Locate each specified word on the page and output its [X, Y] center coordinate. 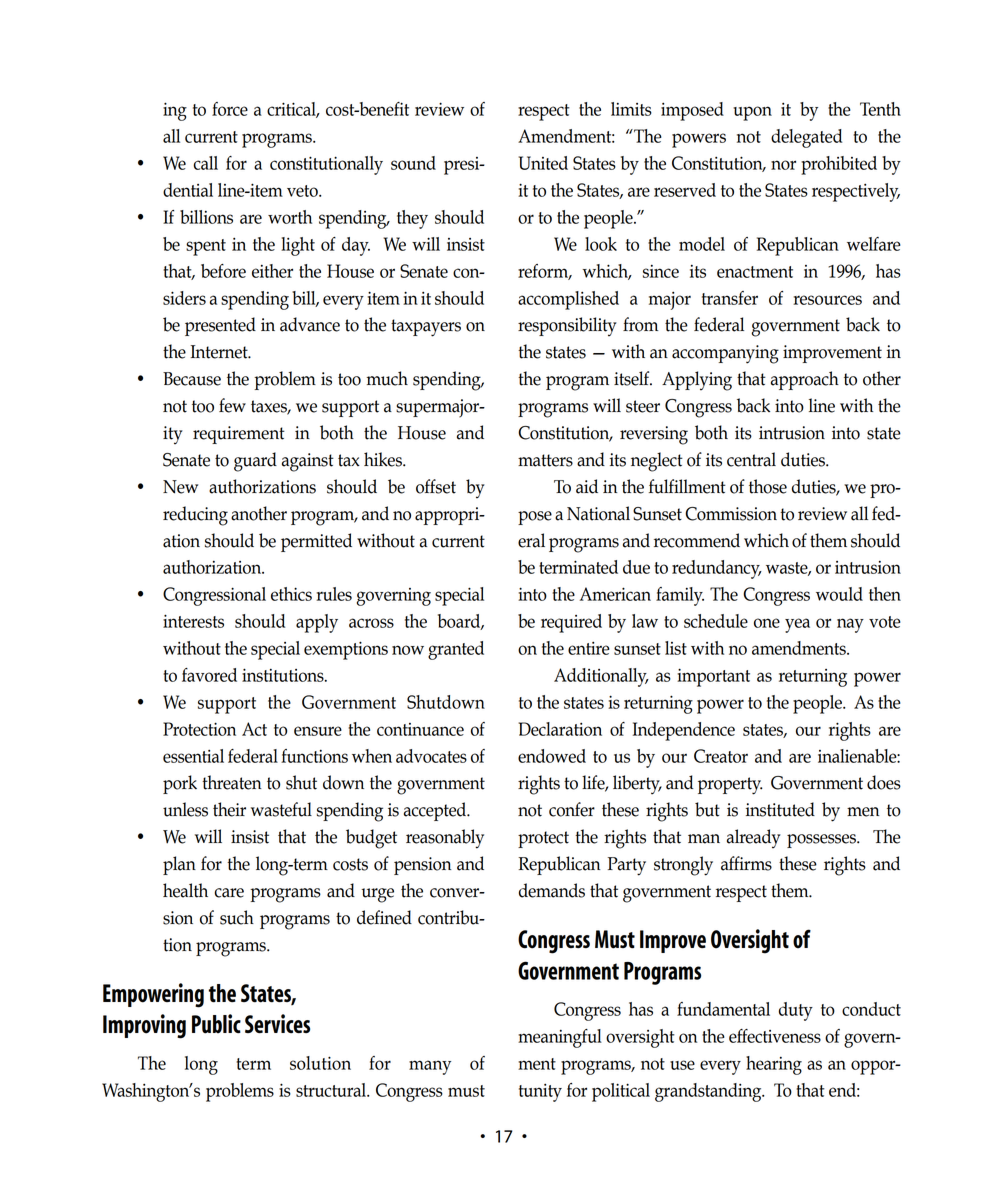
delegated [806, 138]
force [230, 109]
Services [277, 1024]
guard [255, 462]
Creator [721, 756]
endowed [552, 756]
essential [193, 756]
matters [545, 460]
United [543, 163]
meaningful [560, 1038]
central [751, 459]
